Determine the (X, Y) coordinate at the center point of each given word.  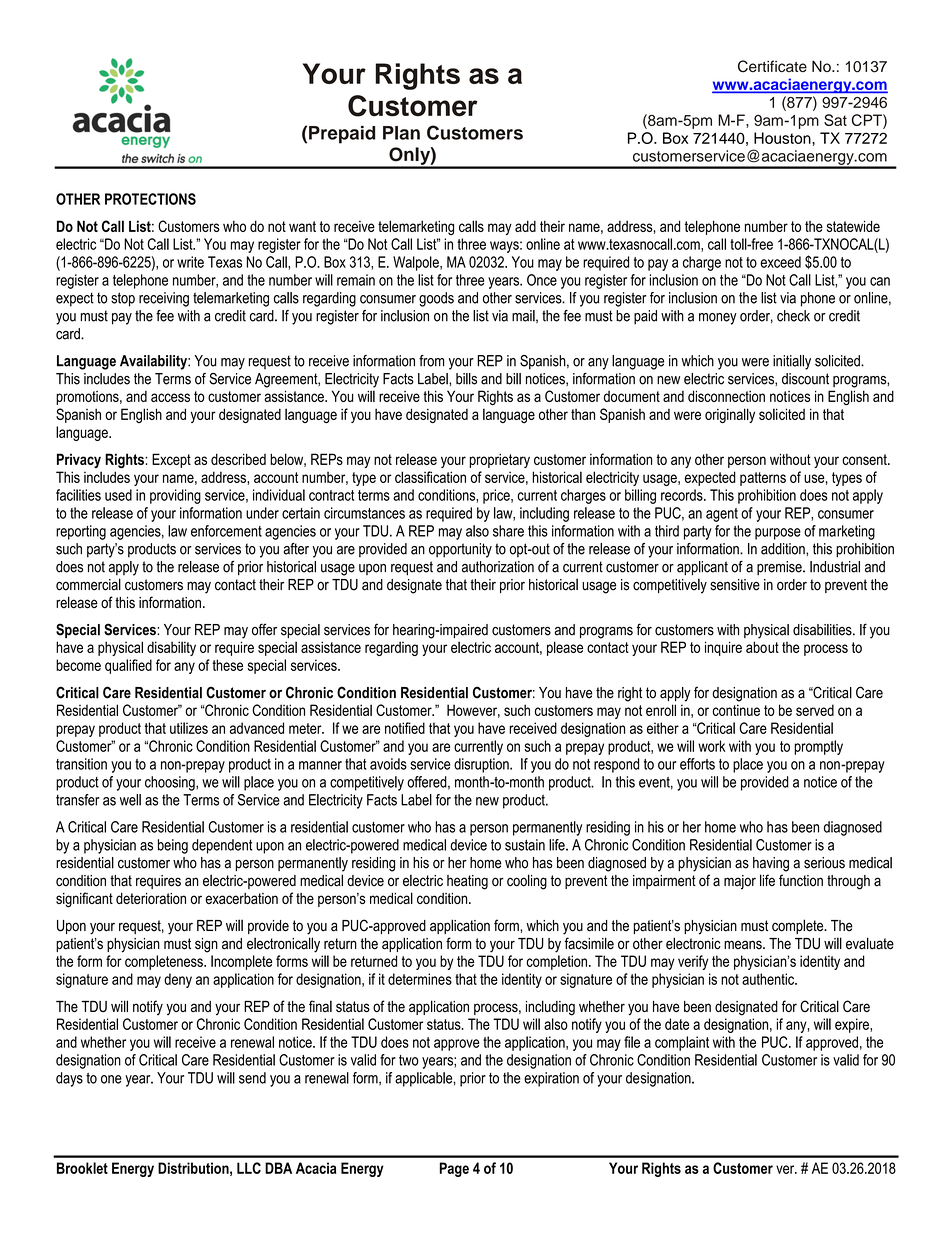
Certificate (772, 66)
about (762, 647)
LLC (249, 1168)
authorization (498, 567)
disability (171, 648)
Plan (401, 133)
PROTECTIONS (150, 199)
